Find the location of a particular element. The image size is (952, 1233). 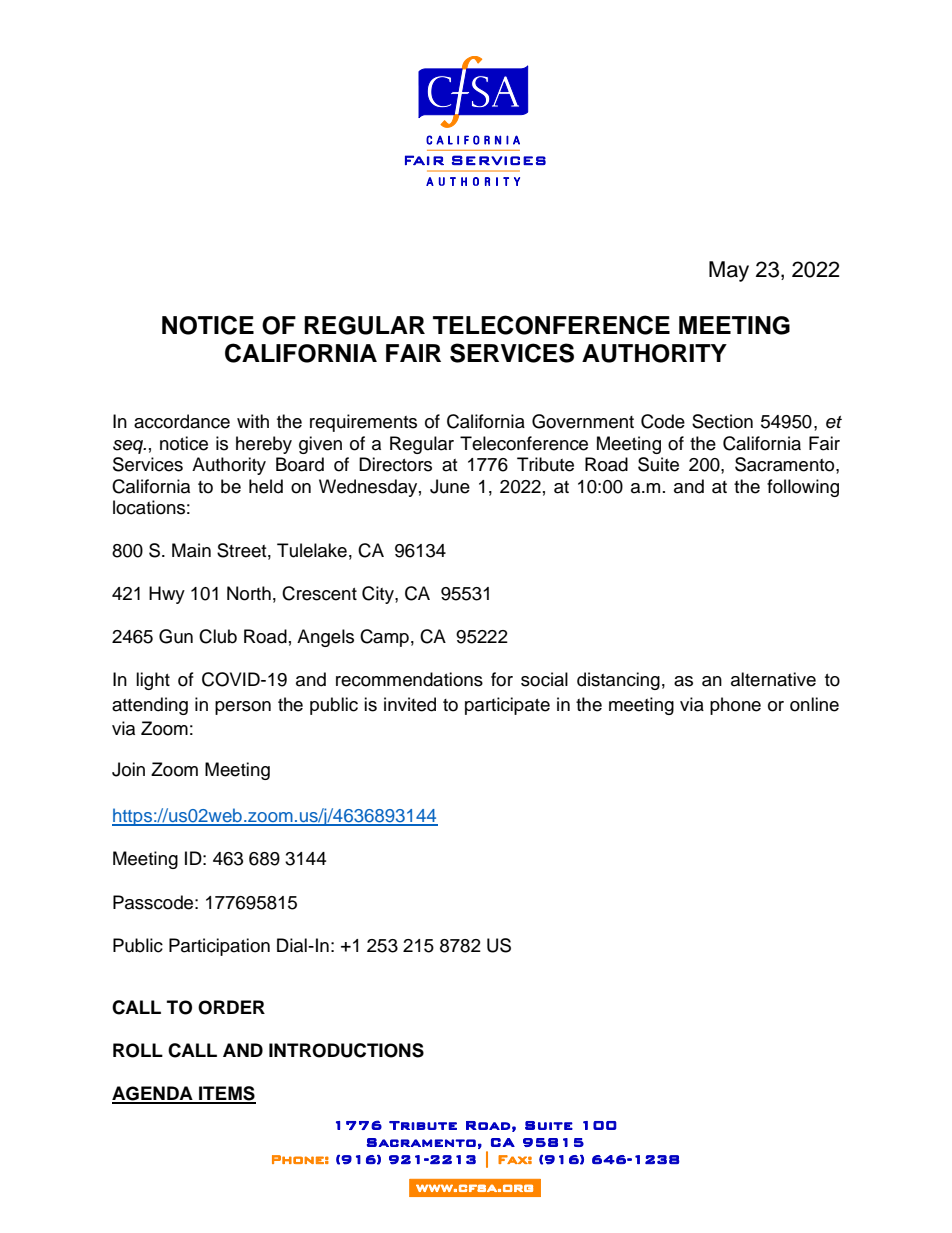

Participation is located at coordinates (219, 947).
